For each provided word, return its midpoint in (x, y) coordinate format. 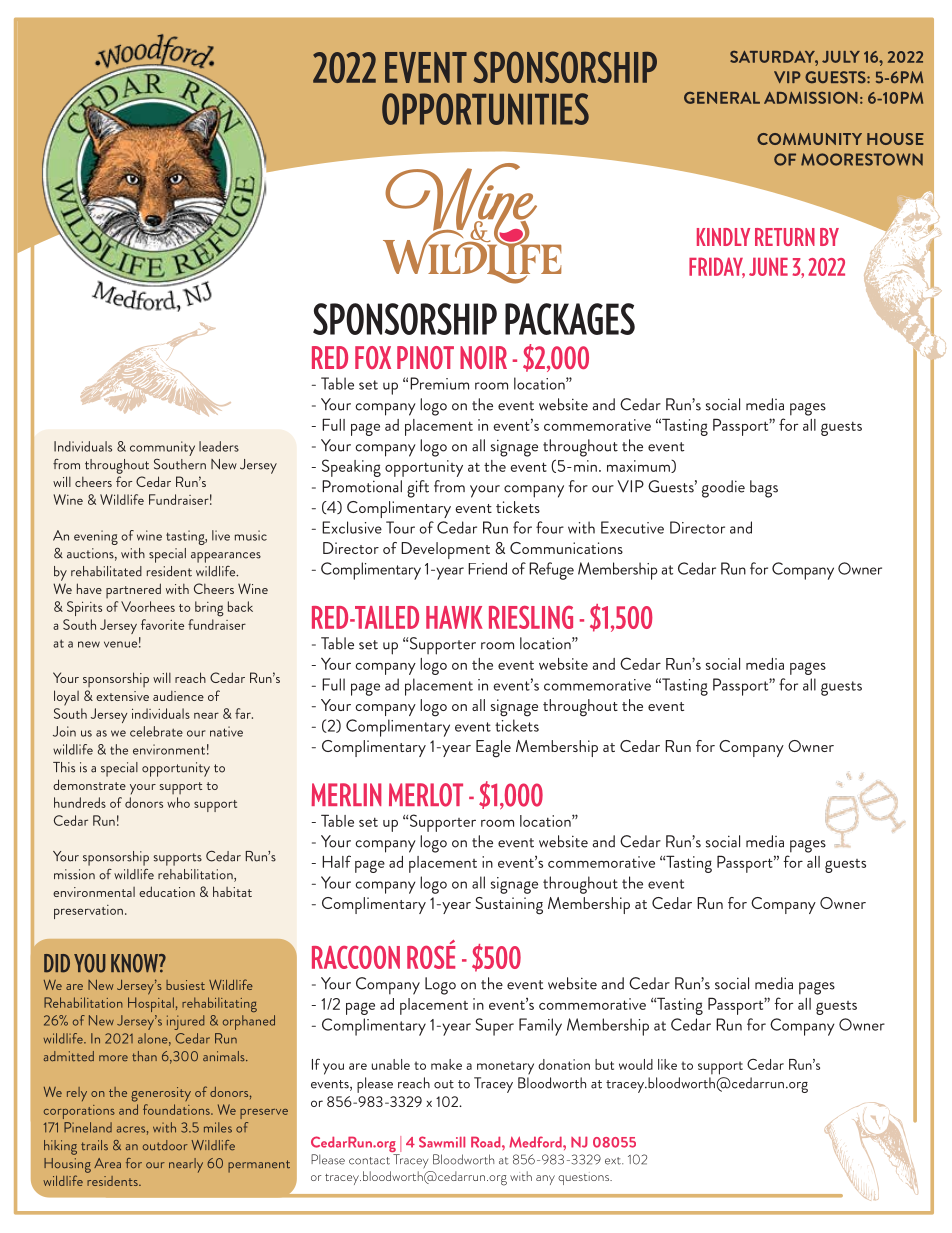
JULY (841, 57)
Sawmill (442, 1142)
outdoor (165, 1145)
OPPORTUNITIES (485, 109)
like (667, 1064)
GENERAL (722, 98)
